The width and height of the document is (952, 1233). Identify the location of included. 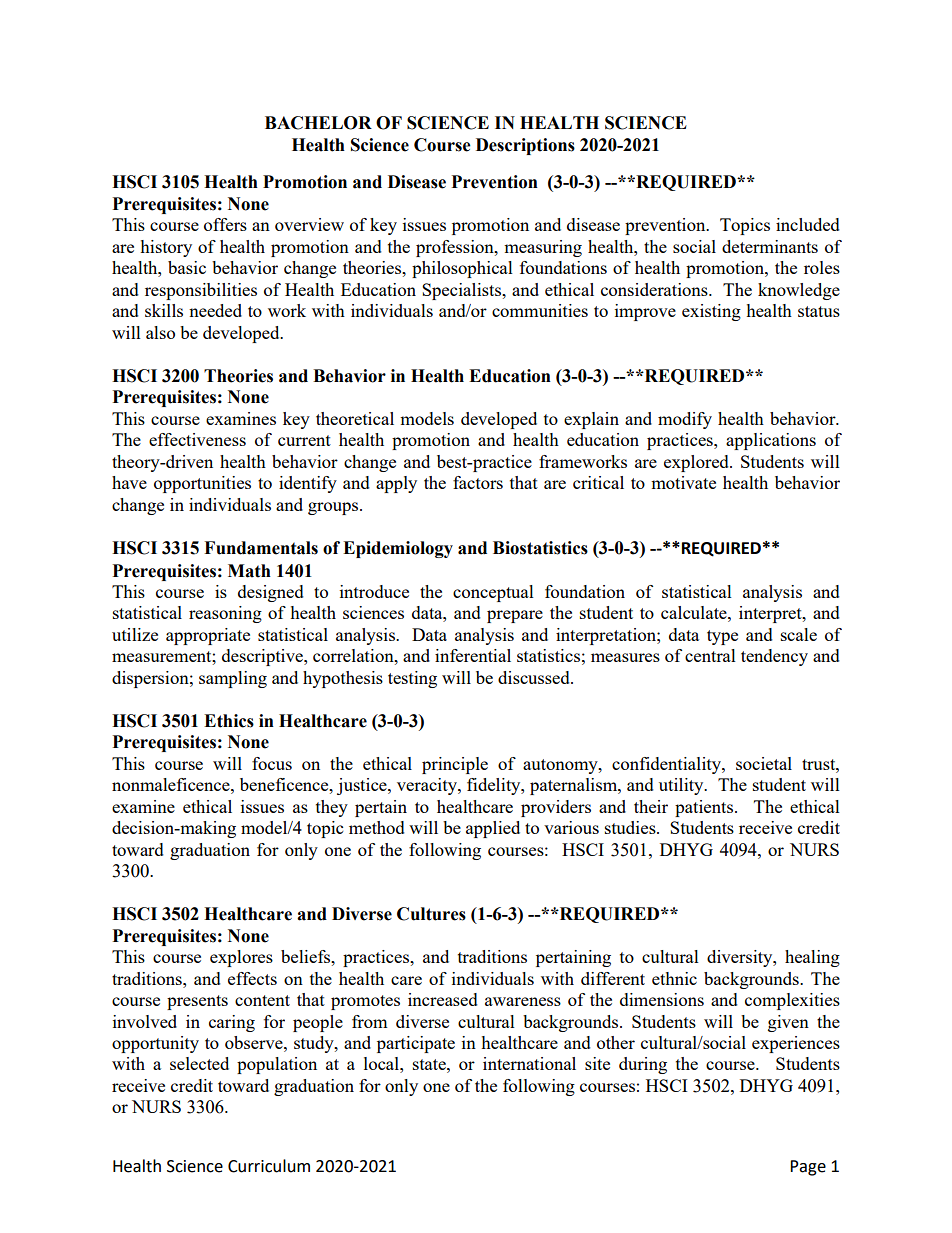
(808, 224).
